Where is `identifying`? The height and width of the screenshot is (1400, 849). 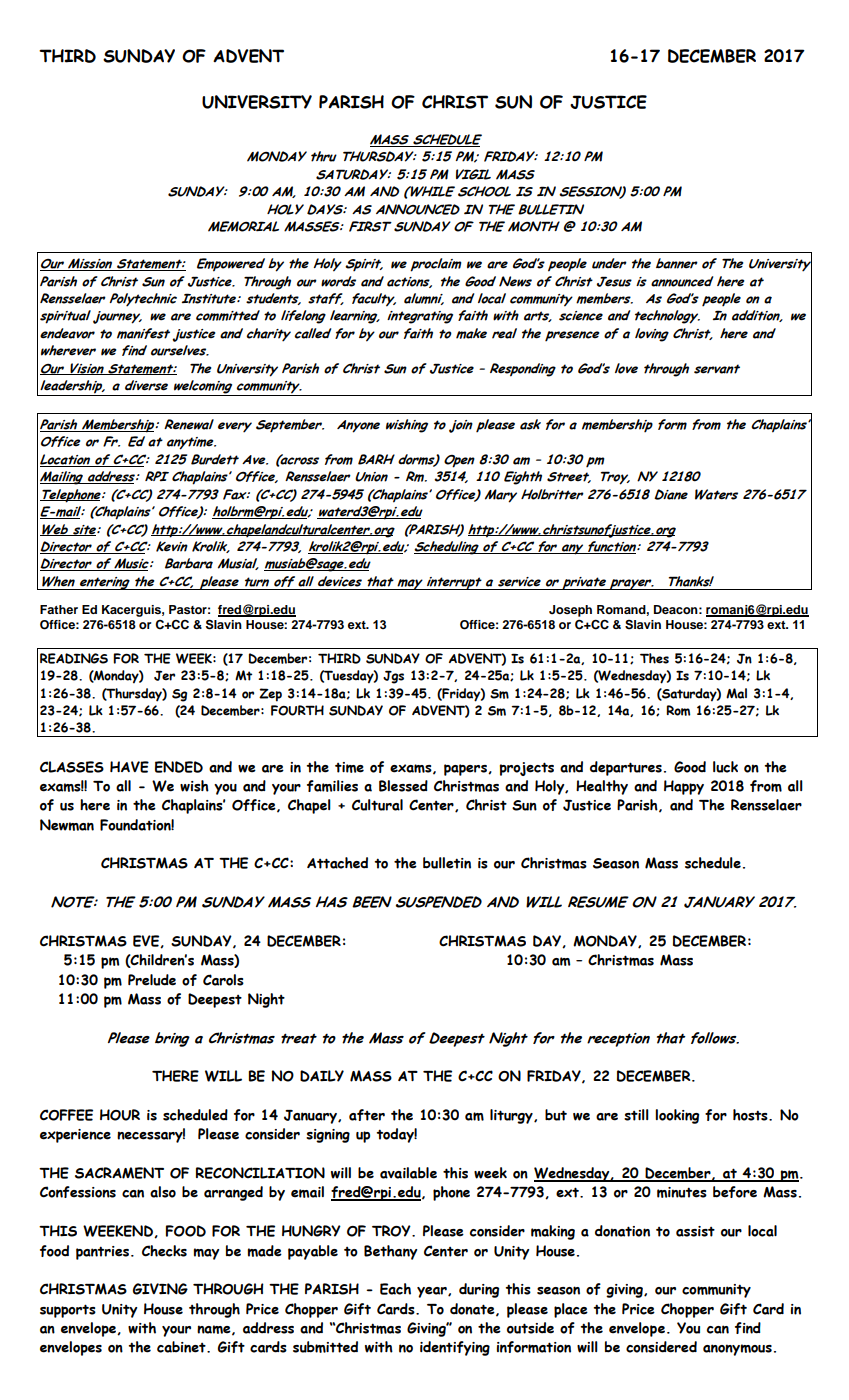
identifying is located at coordinates (455, 1348).
